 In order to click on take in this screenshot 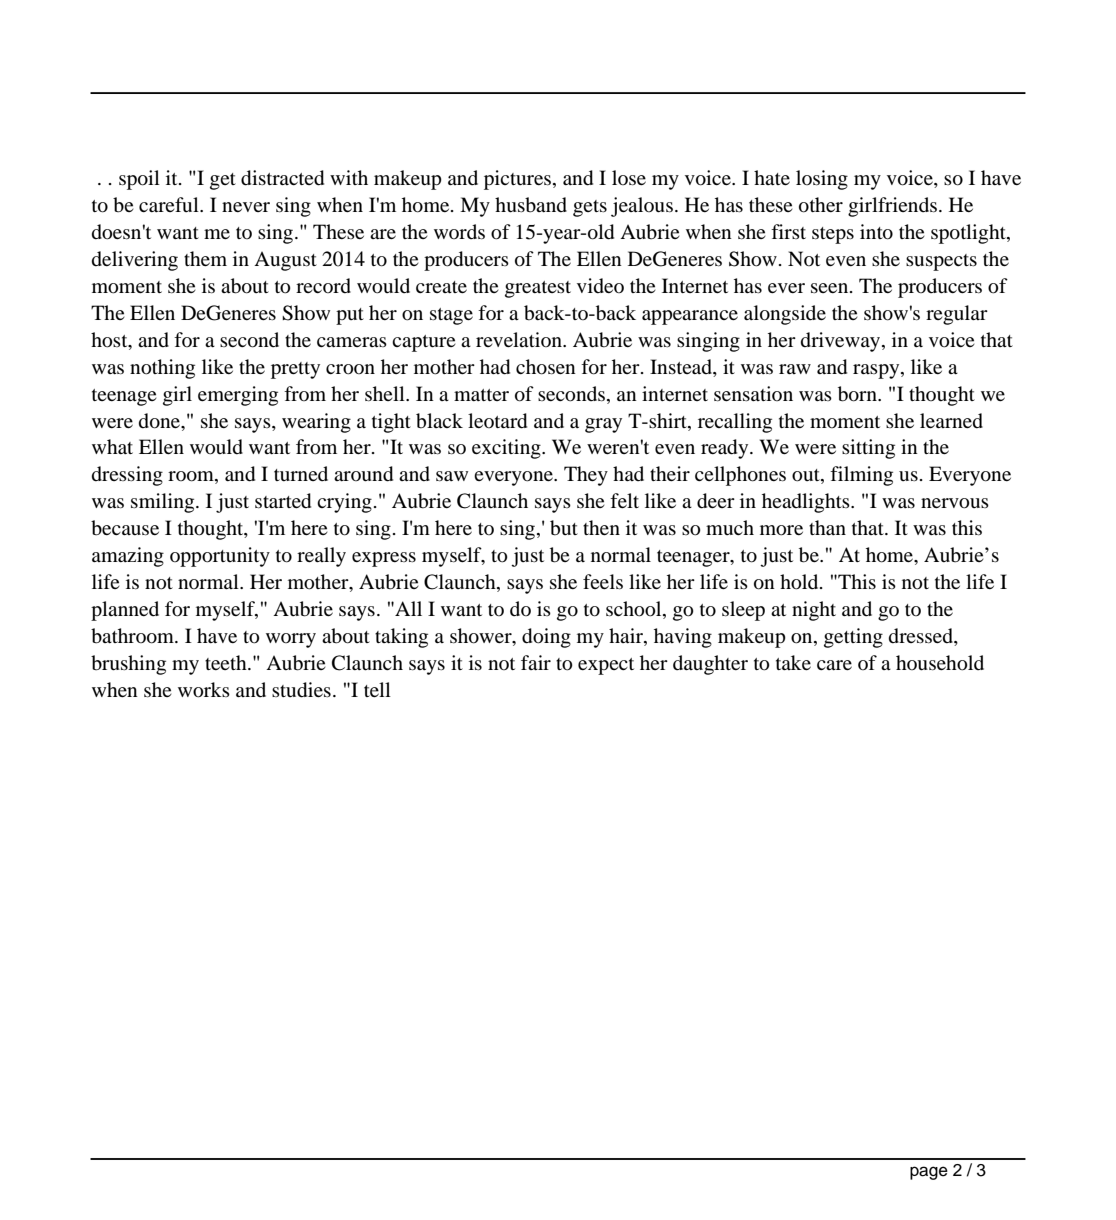, I will do `click(793, 662)`.
